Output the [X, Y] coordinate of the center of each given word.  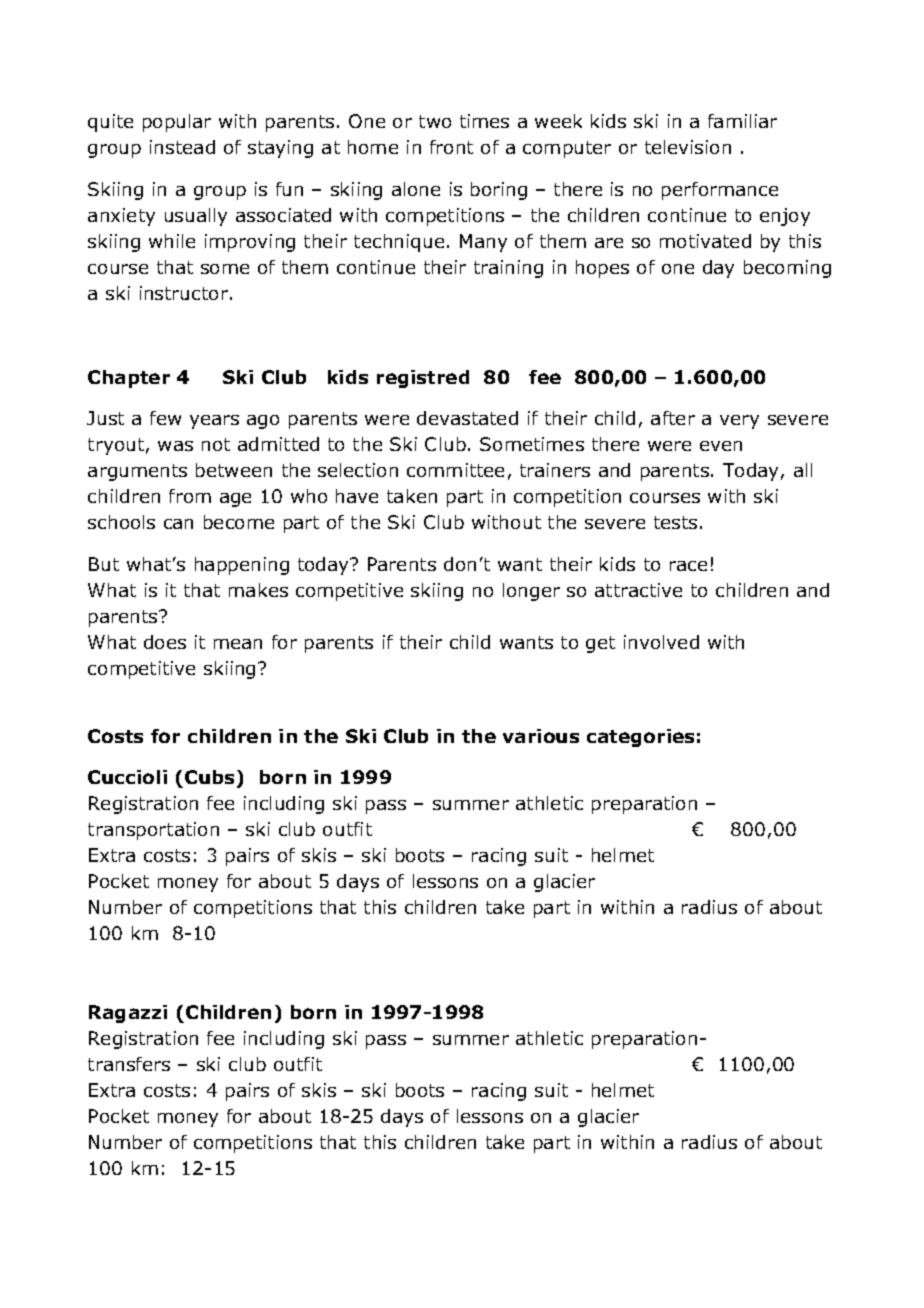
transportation [153, 831]
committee [455, 470]
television [688, 147]
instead [182, 147]
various [541, 736]
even [721, 446]
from [190, 496]
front [451, 147]
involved [661, 642]
